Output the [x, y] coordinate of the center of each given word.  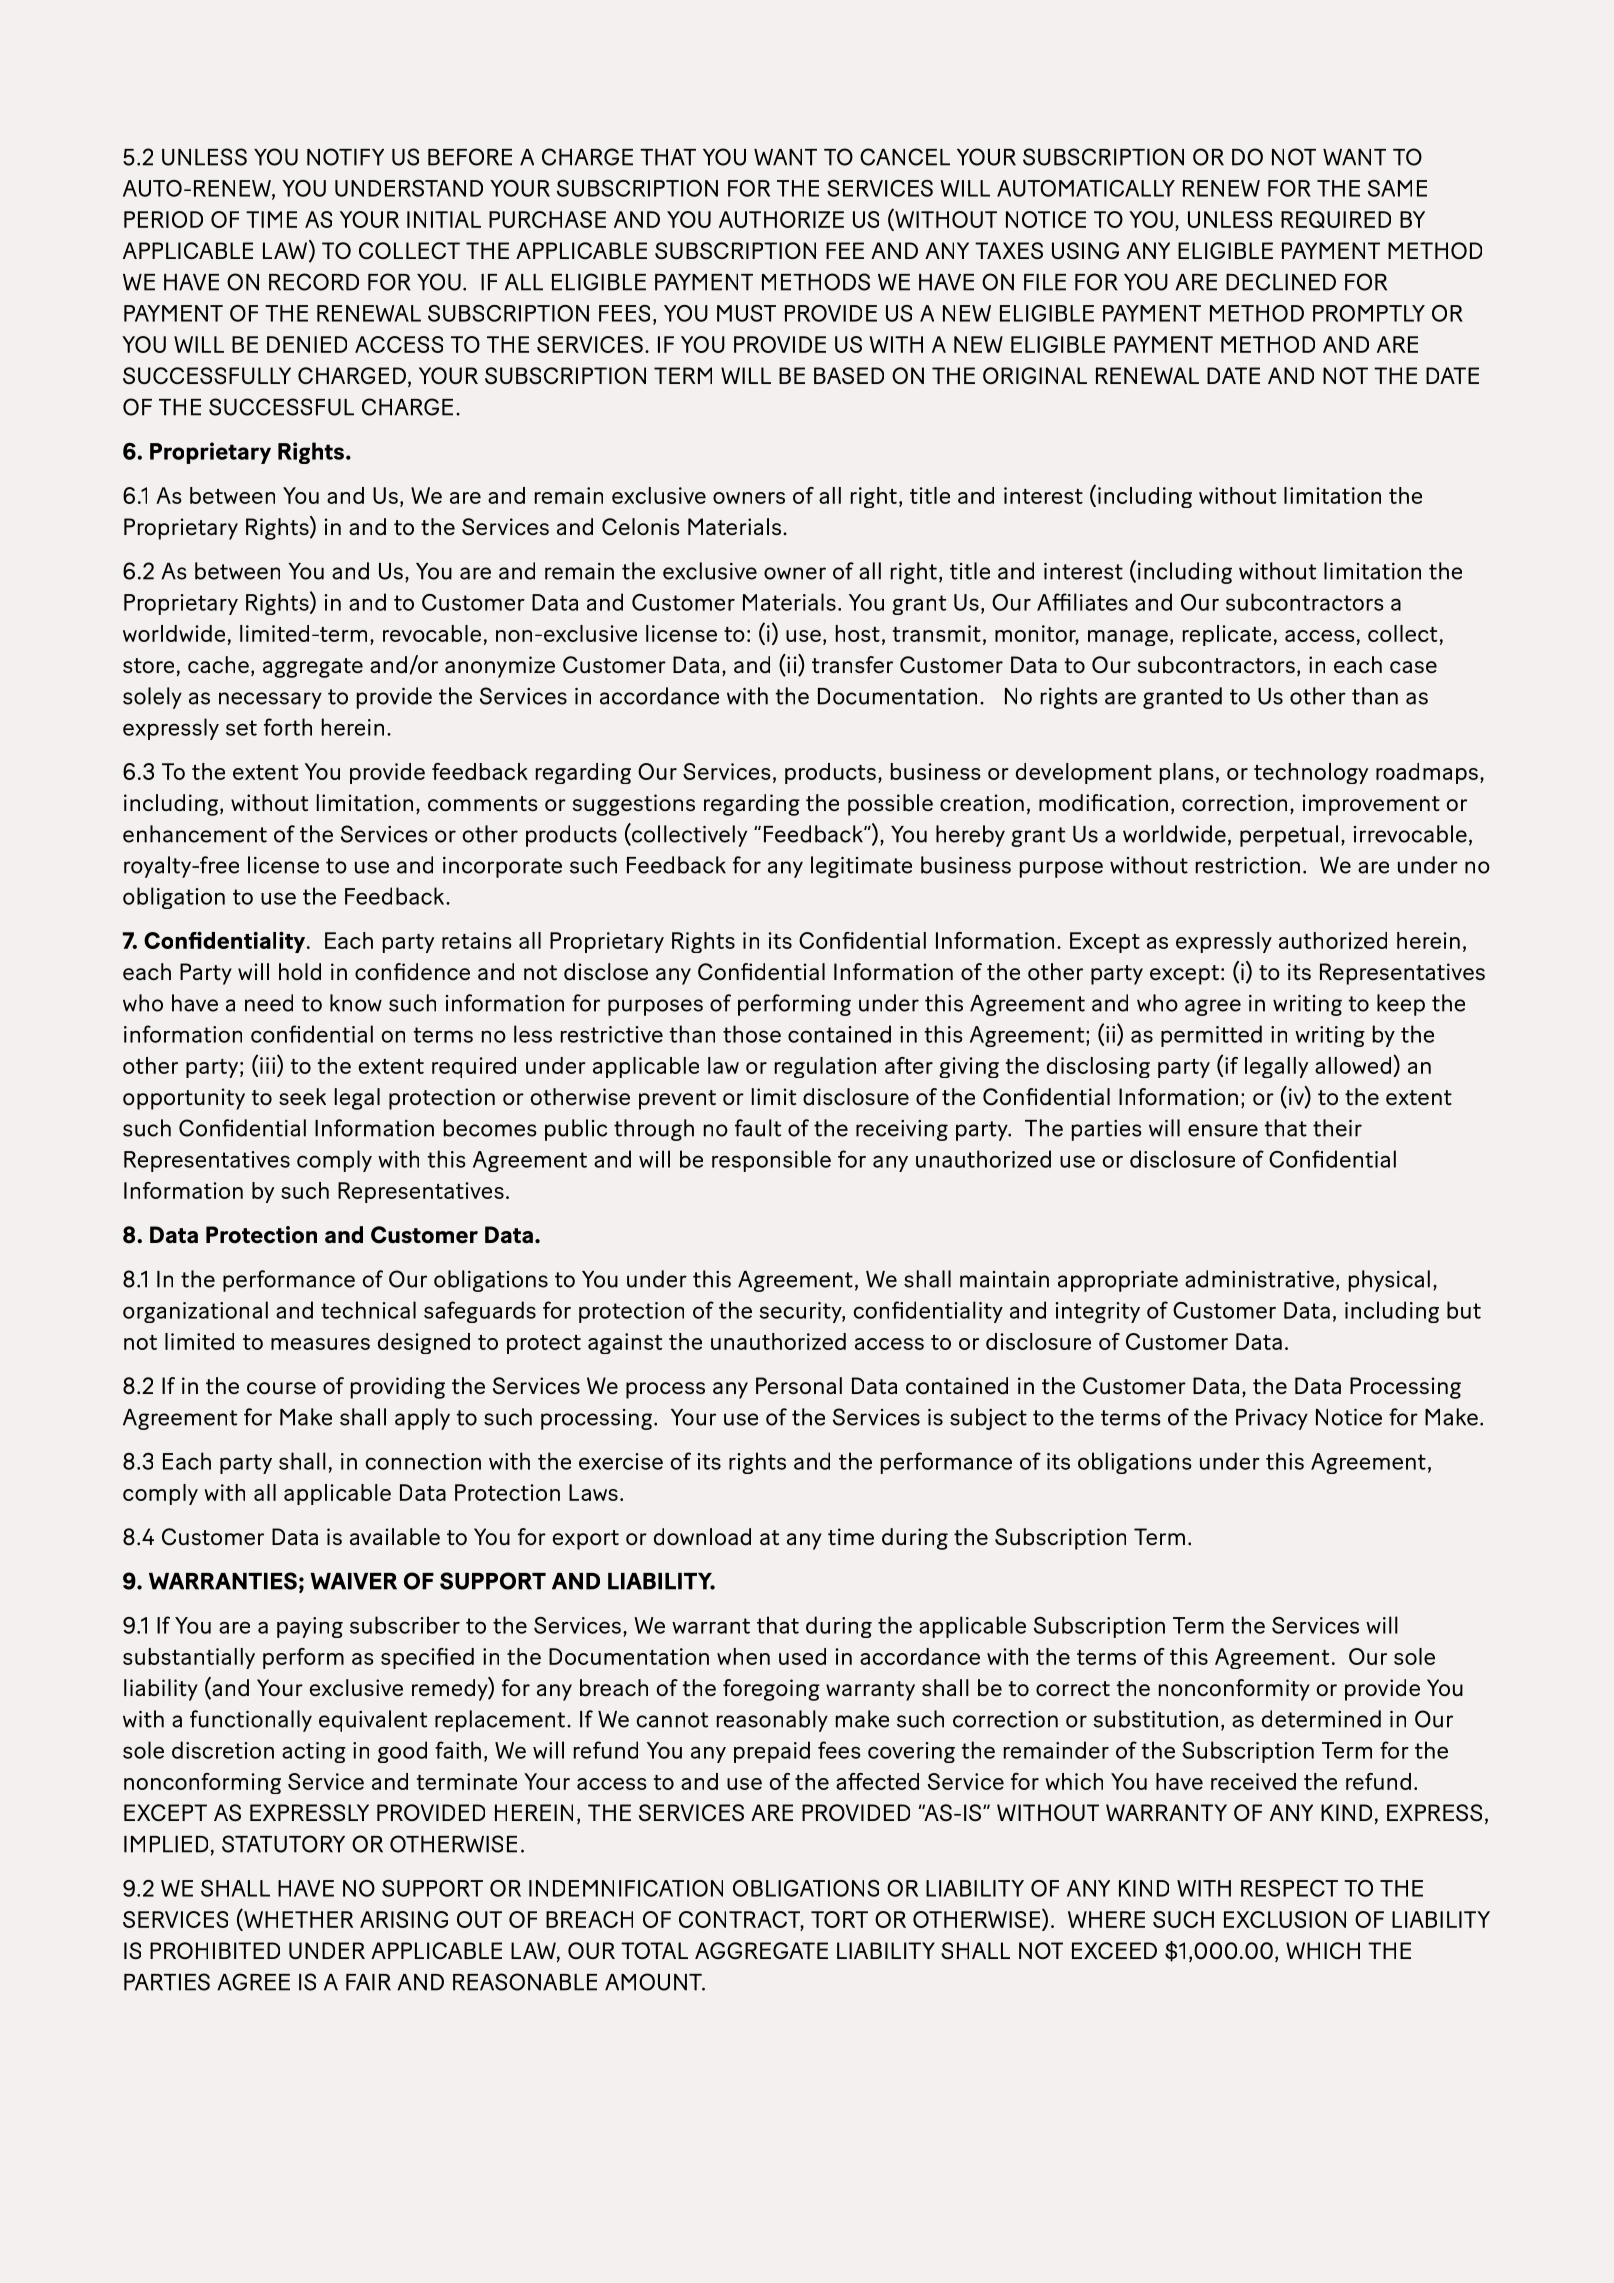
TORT [839, 1919]
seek [302, 1096]
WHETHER [297, 1919]
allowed [1354, 1066]
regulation [825, 1067]
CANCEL [905, 157]
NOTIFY [345, 157]
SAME [1397, 188]
